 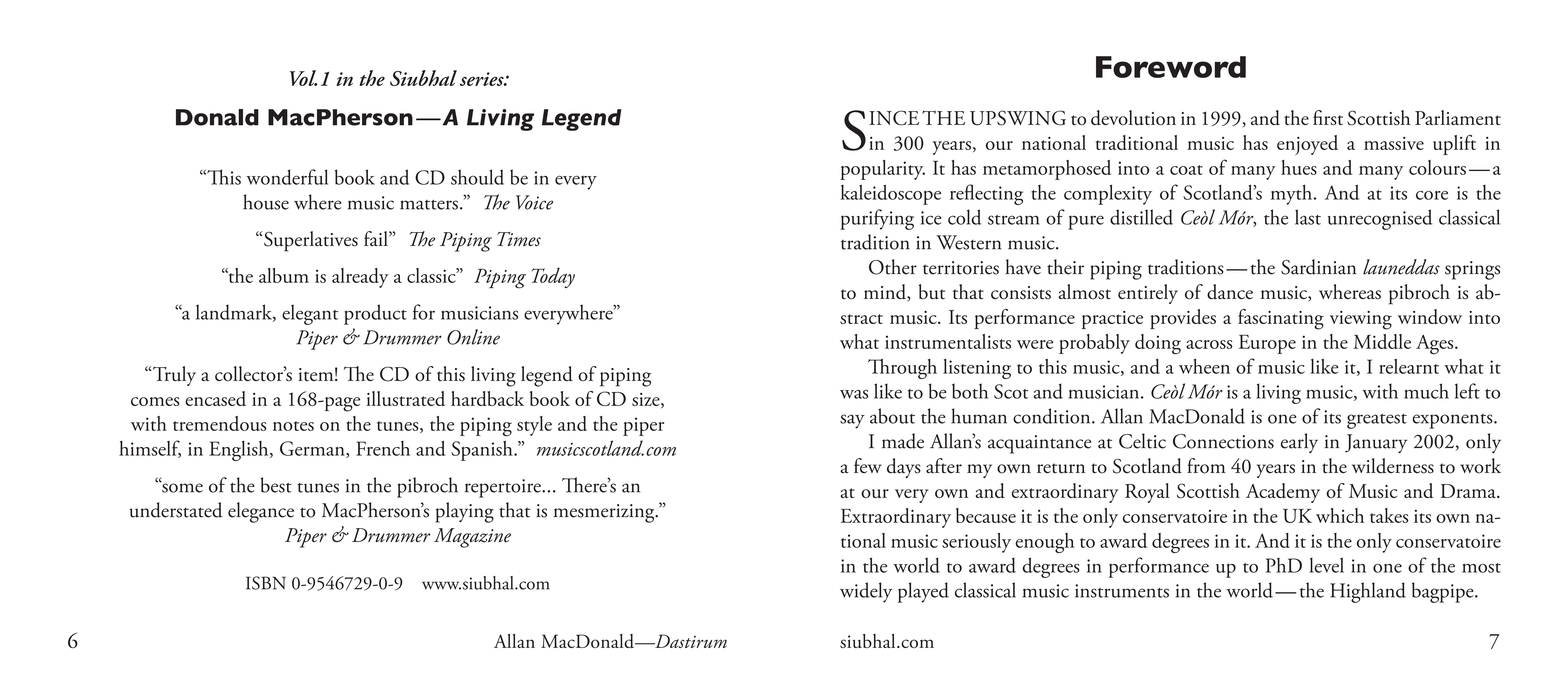 What do you see at coordinates (266, 583) in the page?
I see `ISBN` at bounding box center [266, 583].
